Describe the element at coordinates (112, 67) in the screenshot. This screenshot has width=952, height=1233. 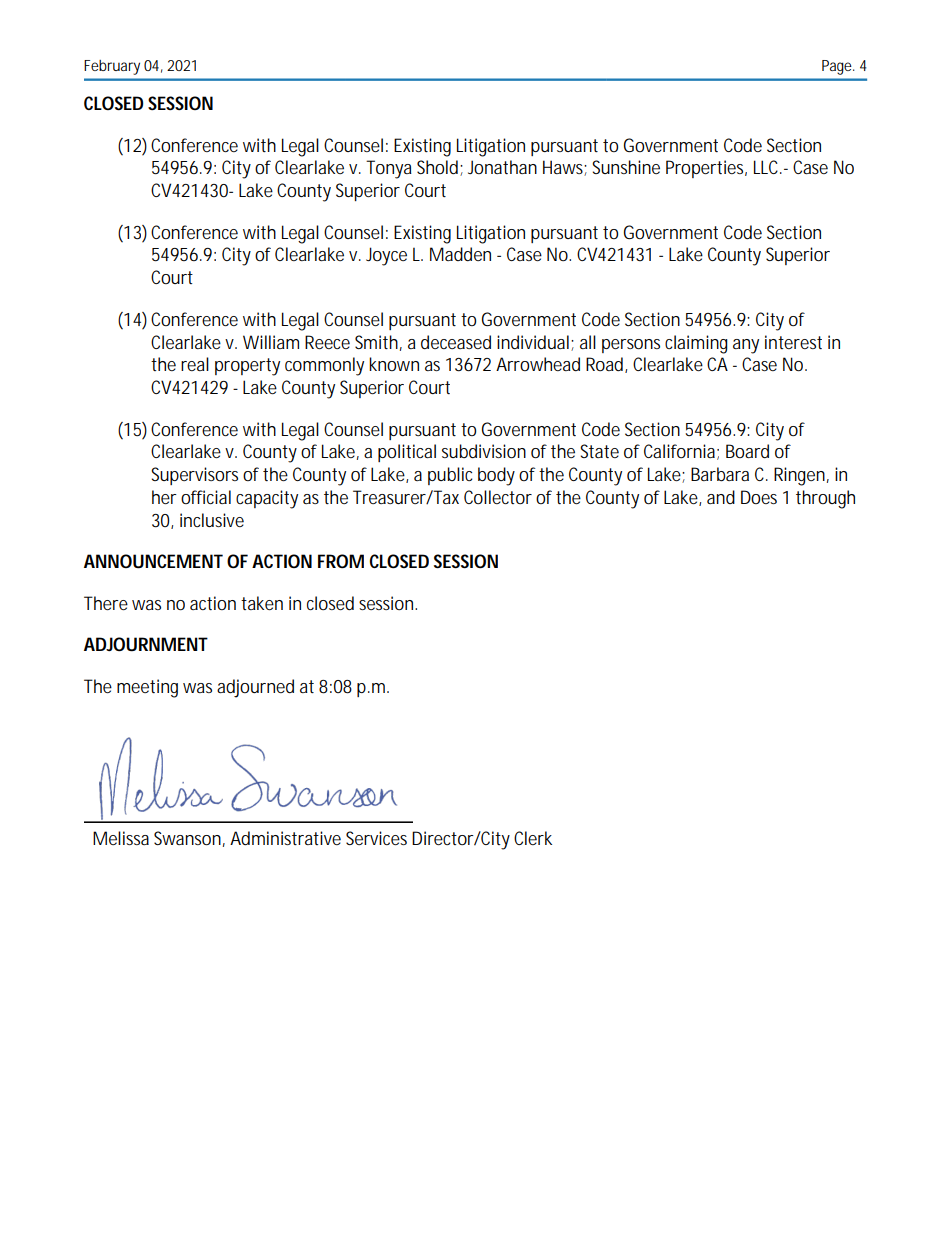
I see `February` at that location.
